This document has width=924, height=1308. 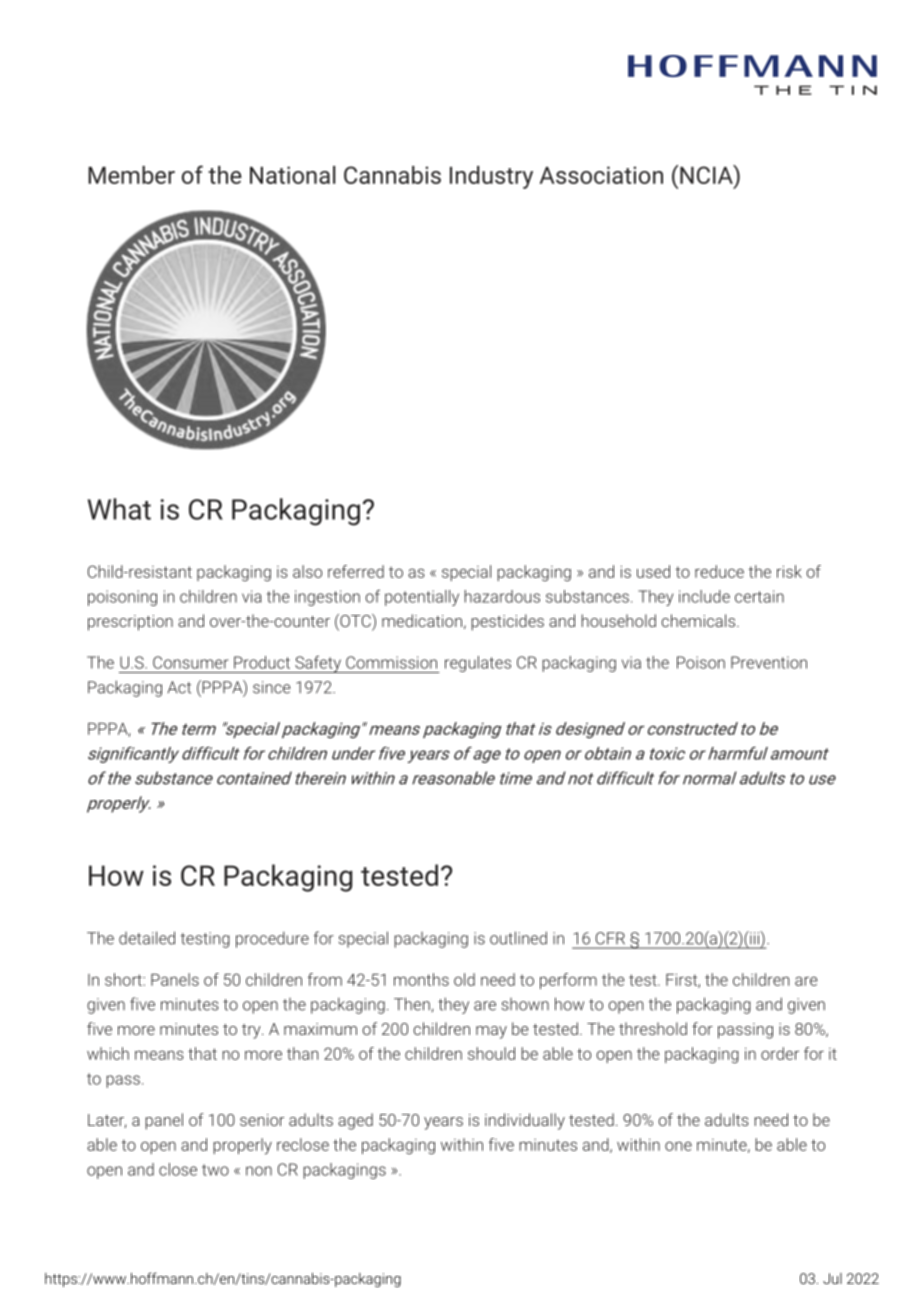 What do you see at coordinates (179, 687) in the document?
I see `Act` at bounding box center [179, 687].
